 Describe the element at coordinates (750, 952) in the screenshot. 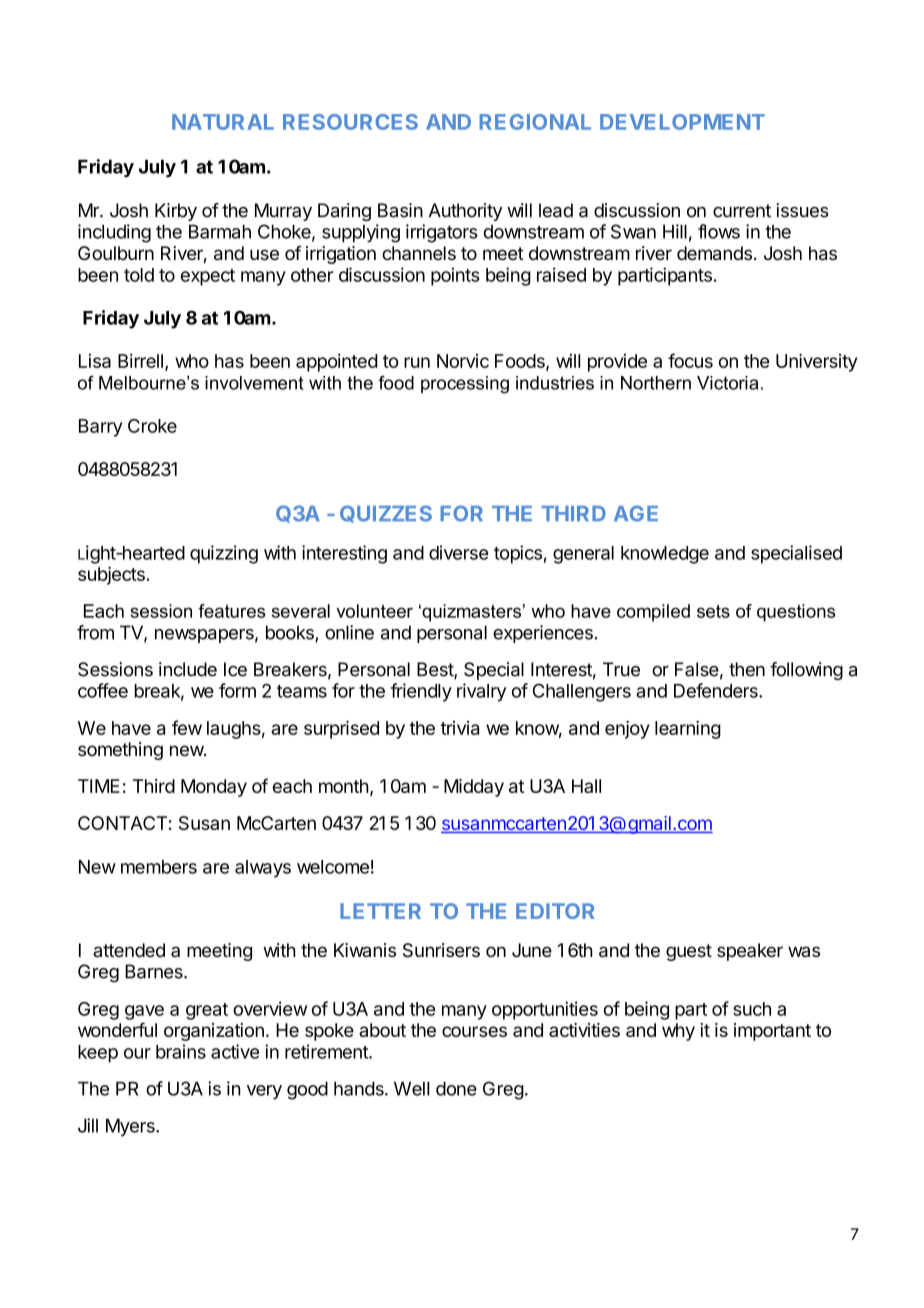

I see `speaker` at that location.
